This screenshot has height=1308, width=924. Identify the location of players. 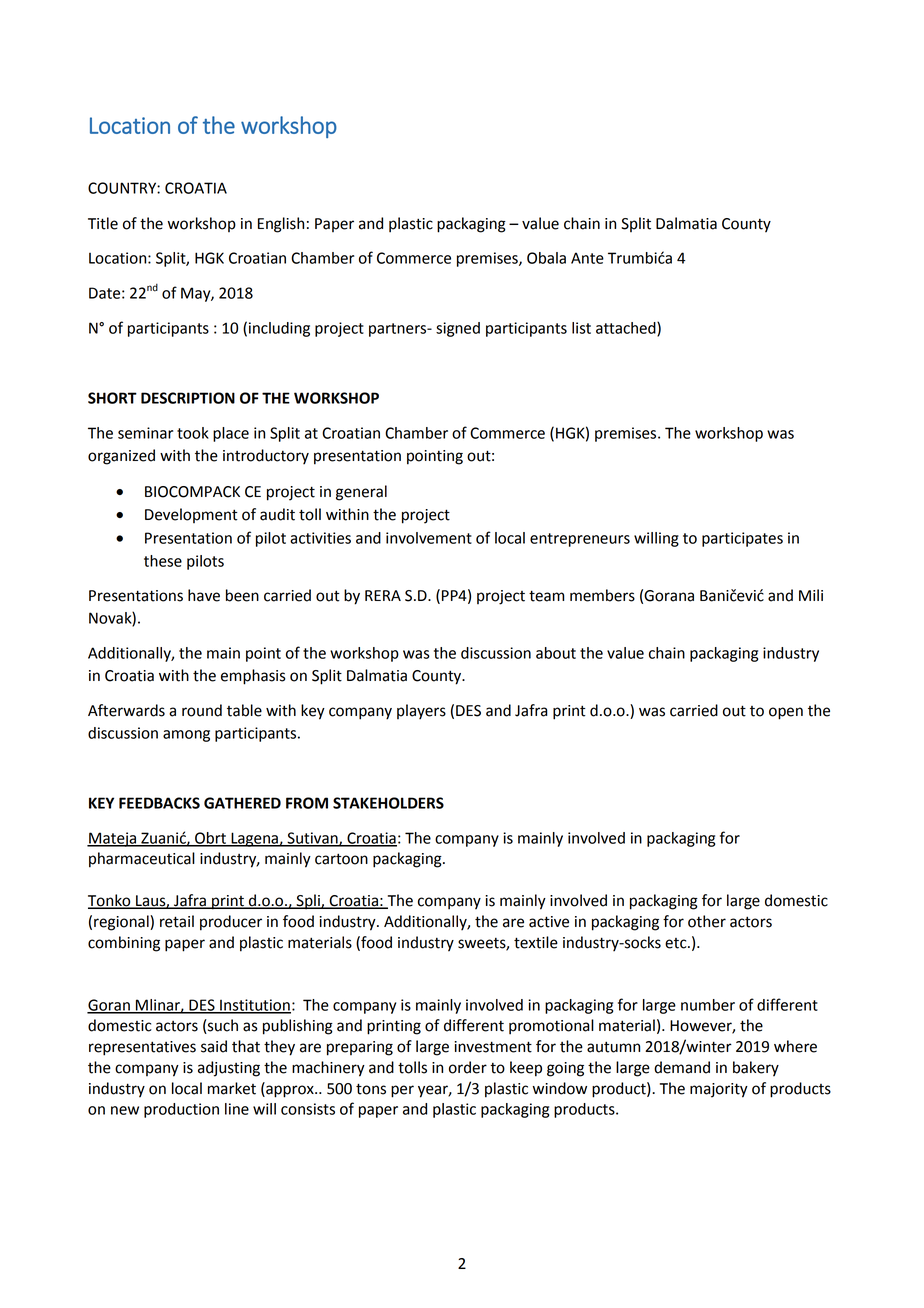
(421, 711).
